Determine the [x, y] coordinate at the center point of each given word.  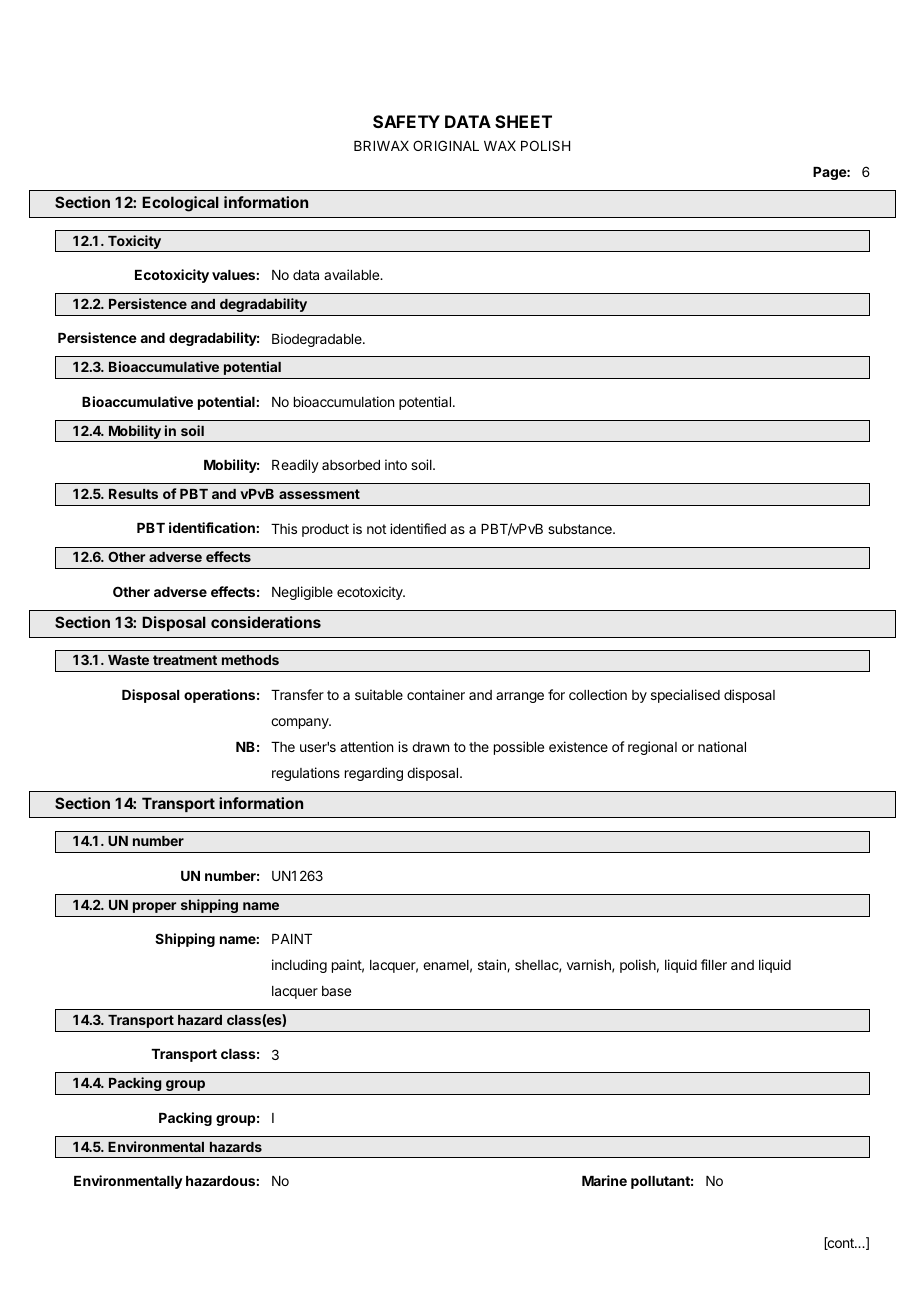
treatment [185, 660]
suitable [379, 694]
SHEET [523, 121]
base [336, 991]
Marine [604, 1180]
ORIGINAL [446, 145]
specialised [685, 696]
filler [714, 964]
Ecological [180, 204]
